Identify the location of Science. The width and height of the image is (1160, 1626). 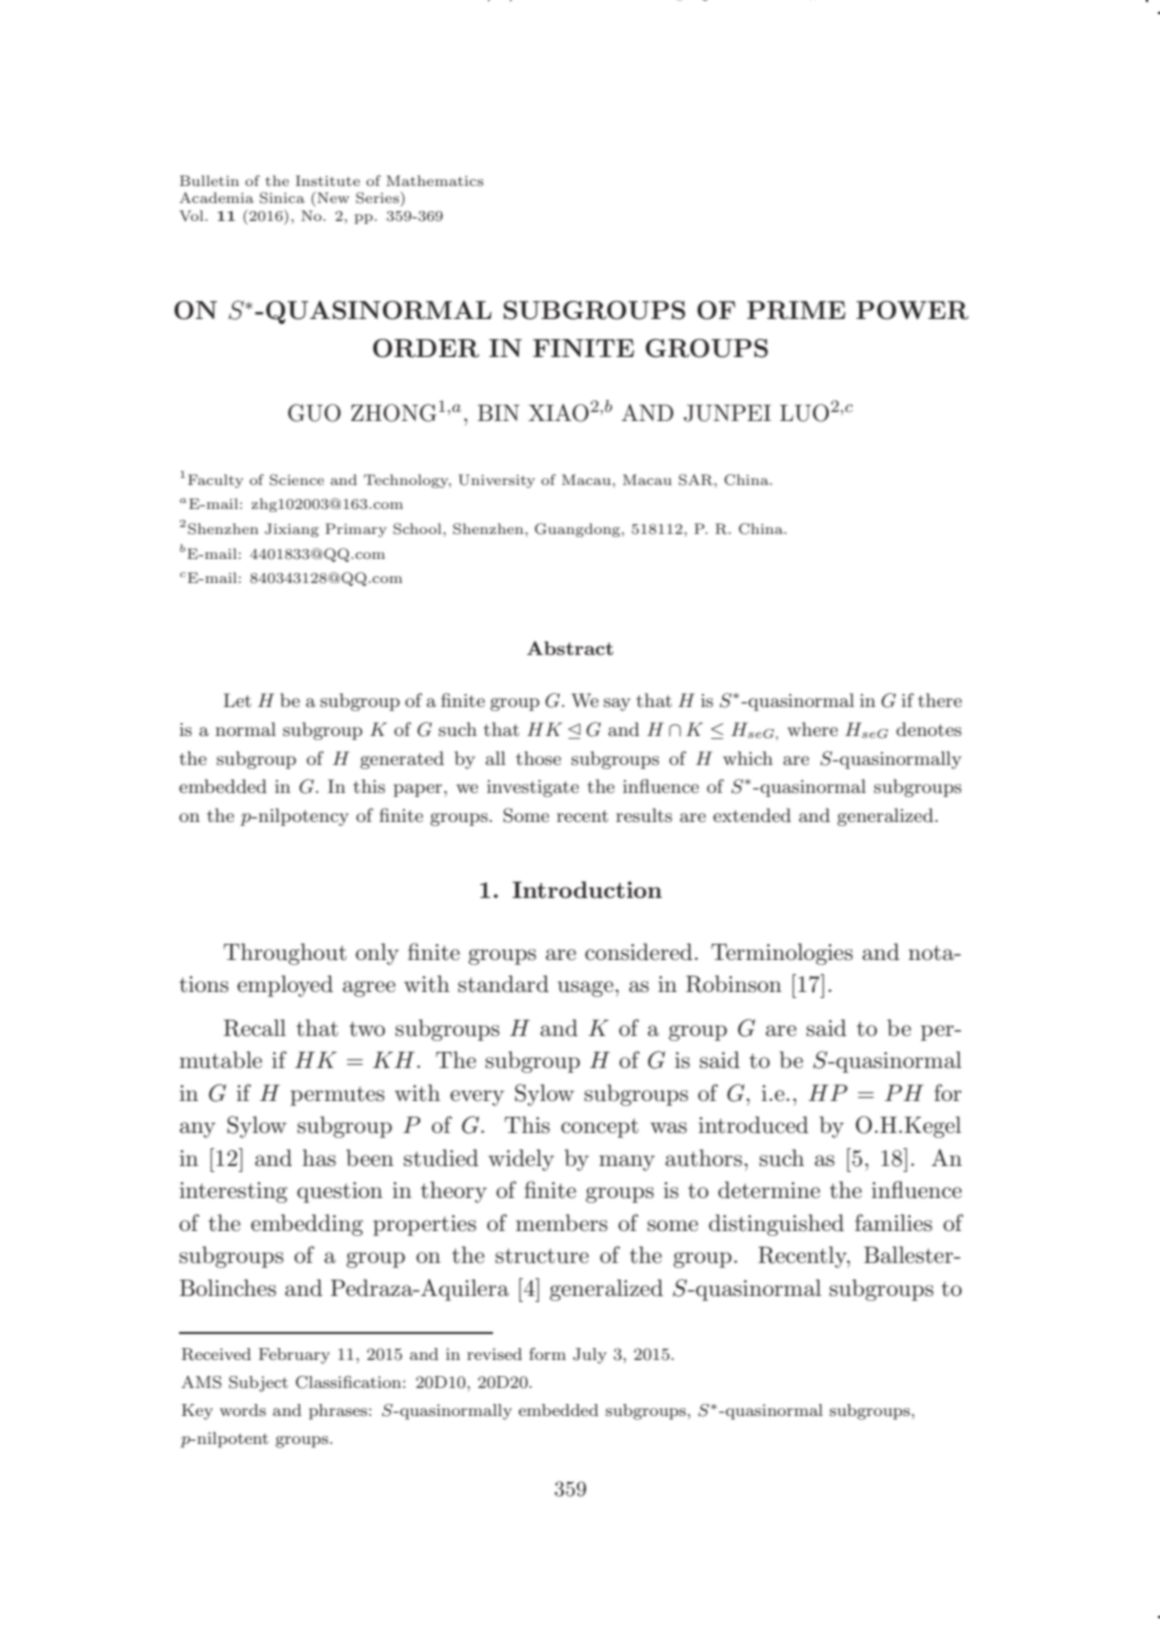
(297, 480).
